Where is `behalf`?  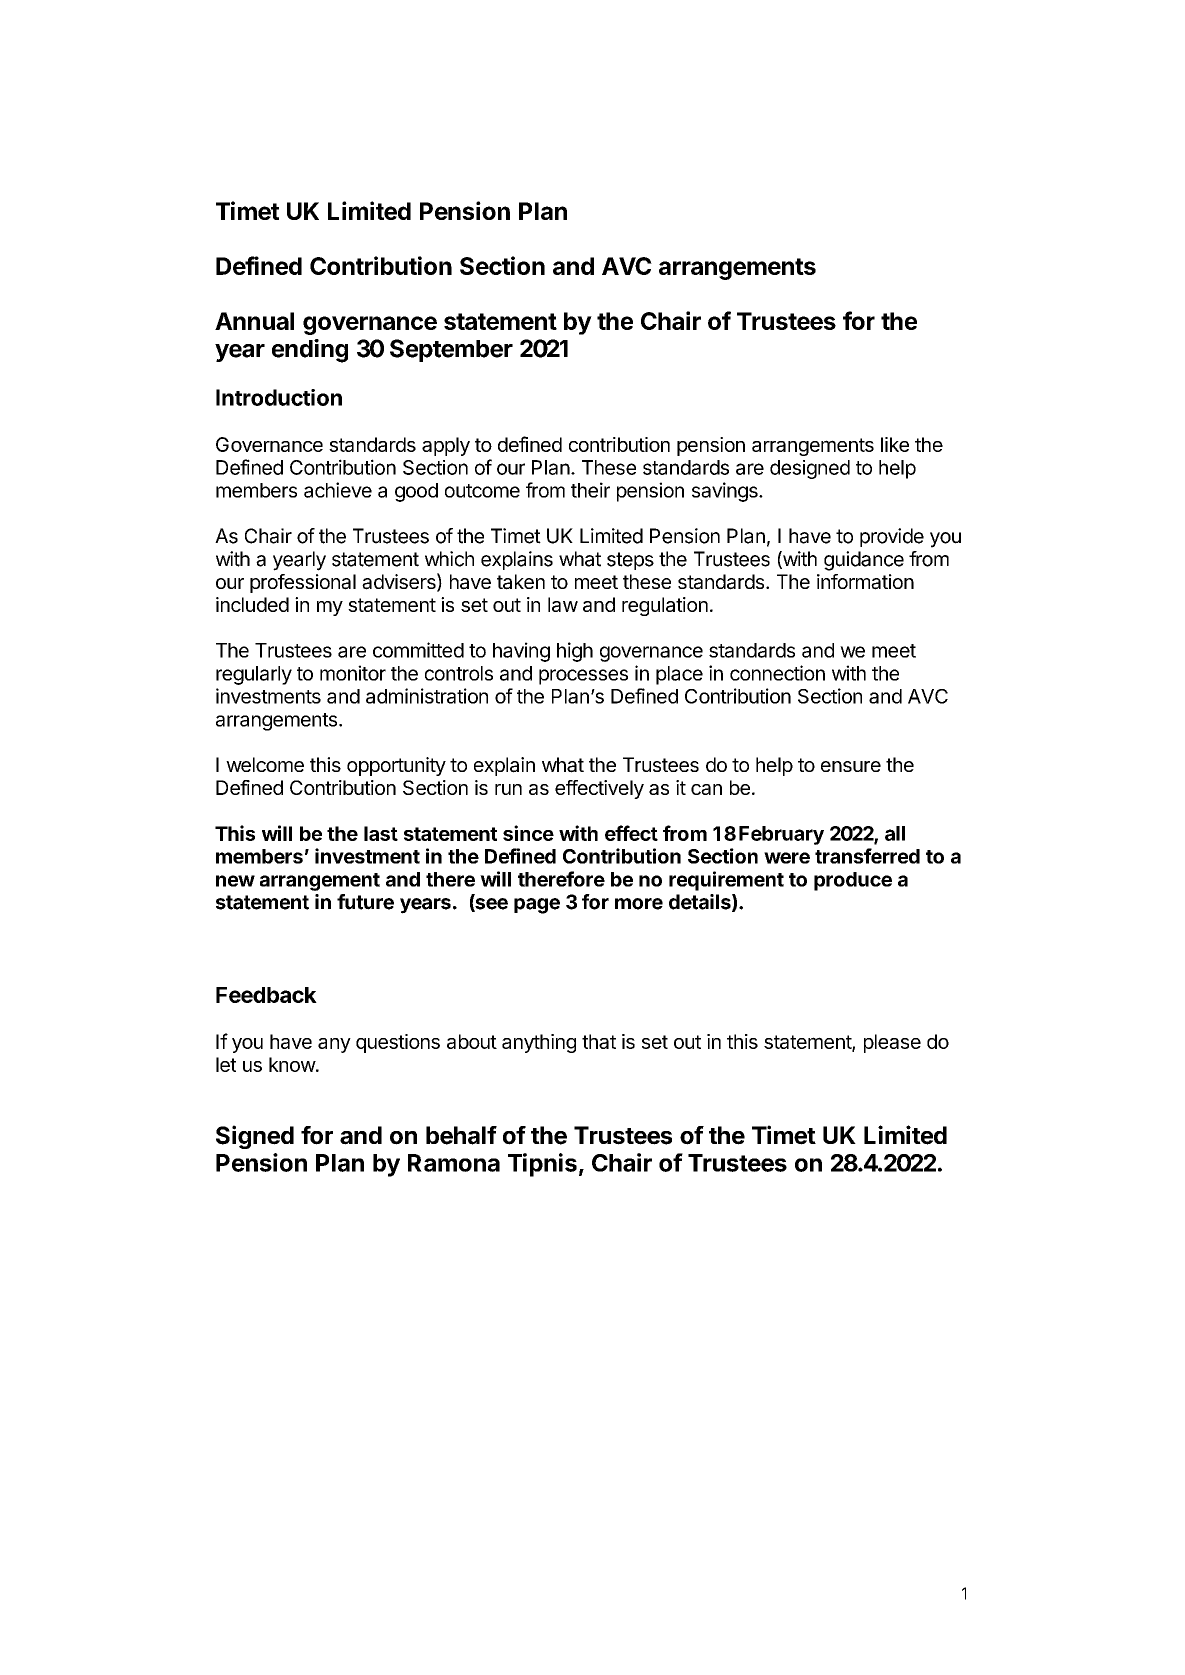 behalf is located at coordinates (461, 1135).
